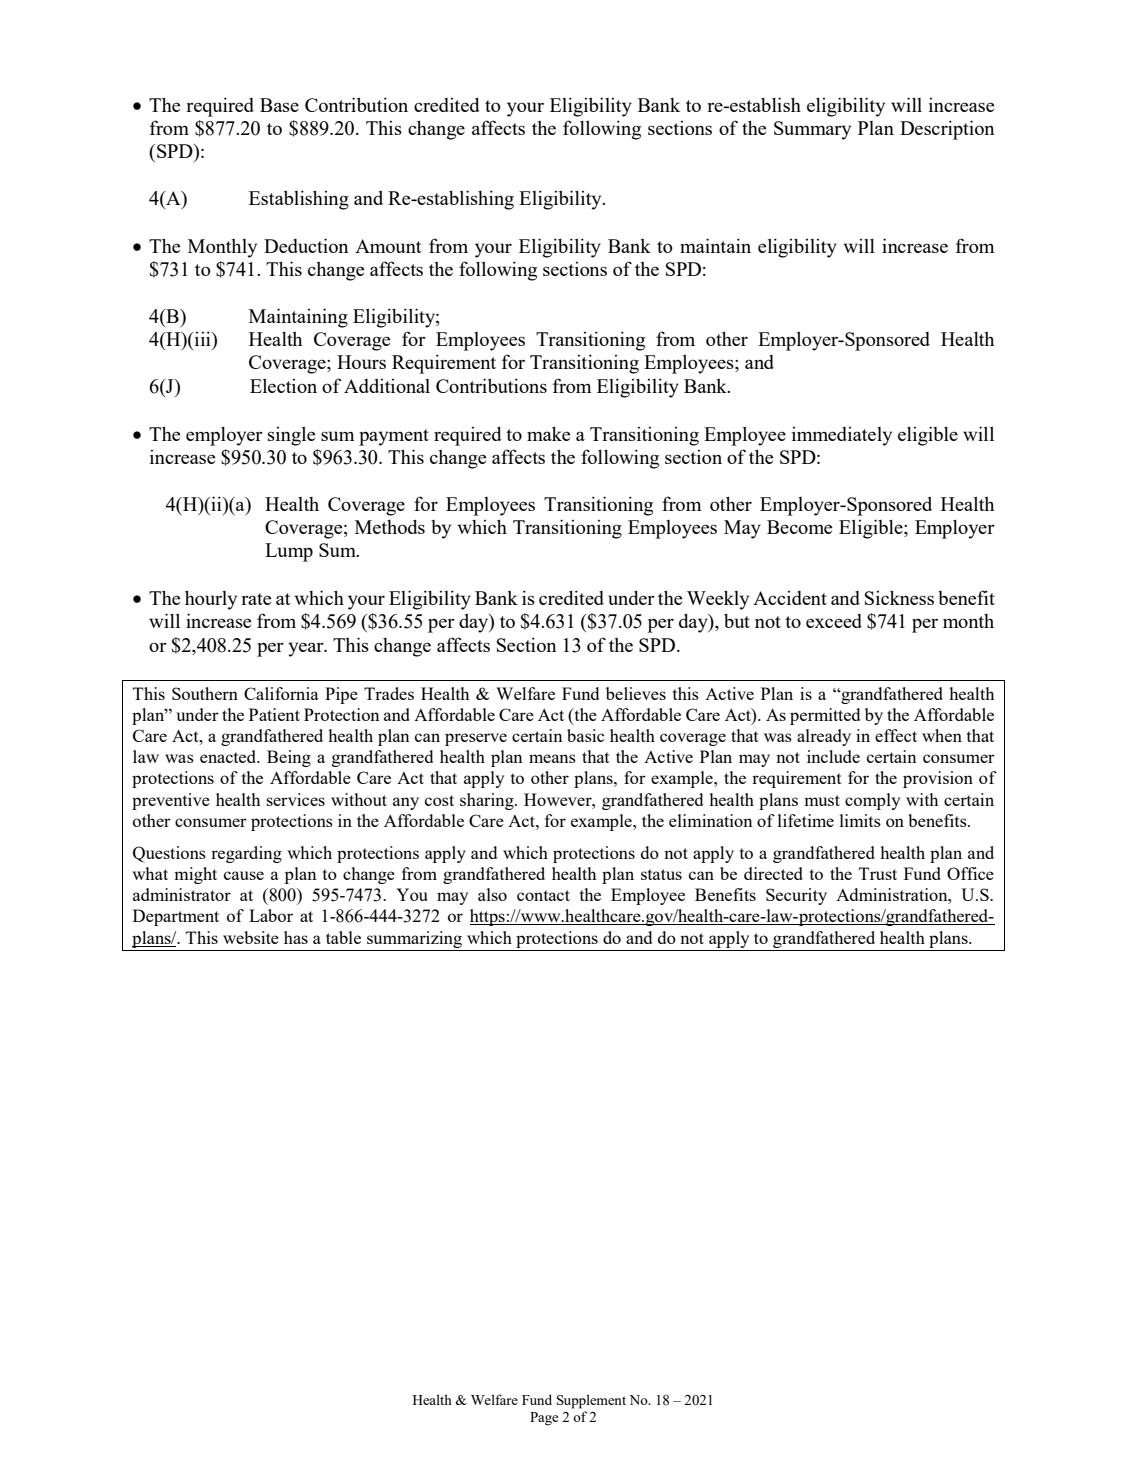 Image resolution: width=1127 pixels, height=1459 pixels. I want to click on Base, so click(279, 105).
